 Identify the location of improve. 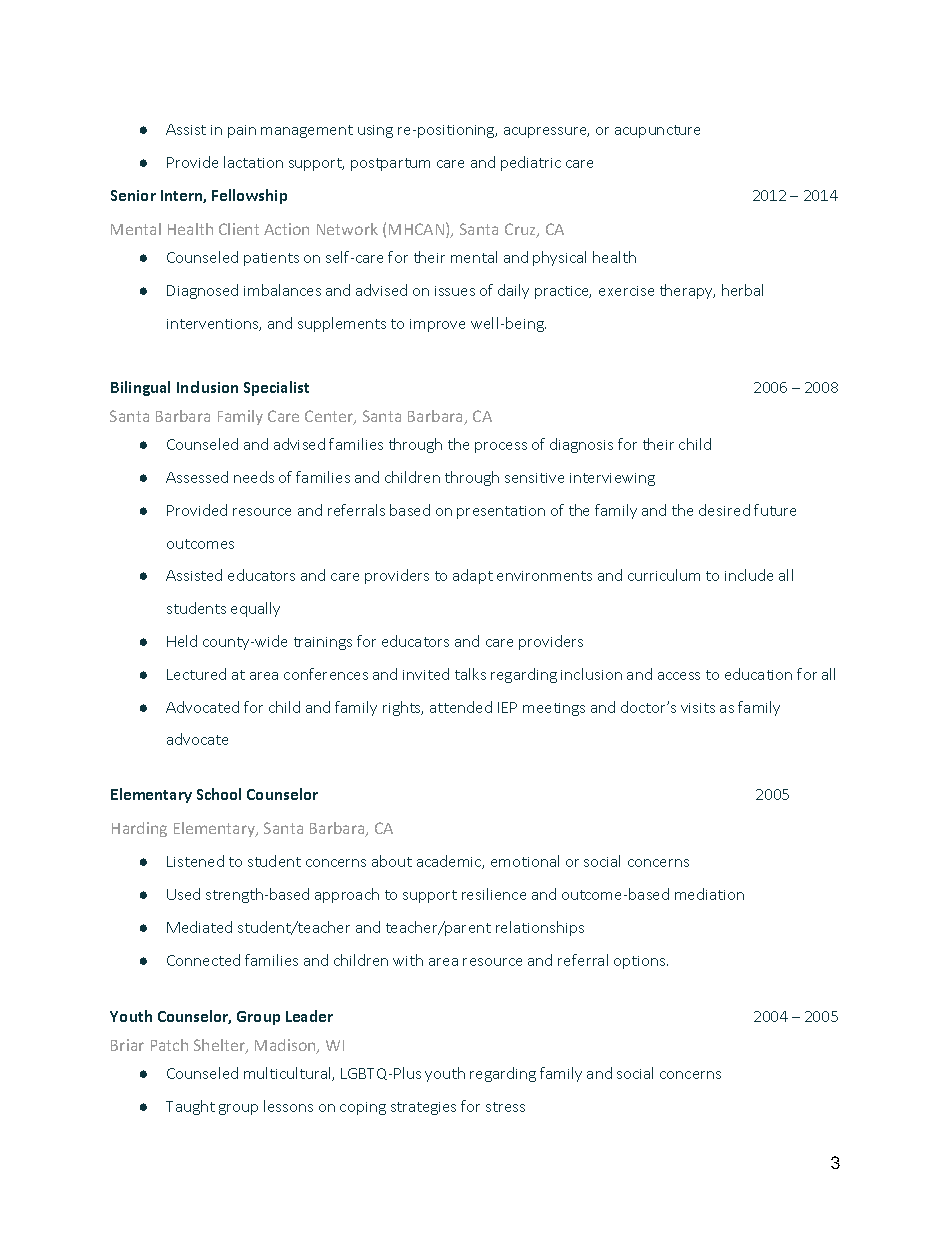
(437, 325).
